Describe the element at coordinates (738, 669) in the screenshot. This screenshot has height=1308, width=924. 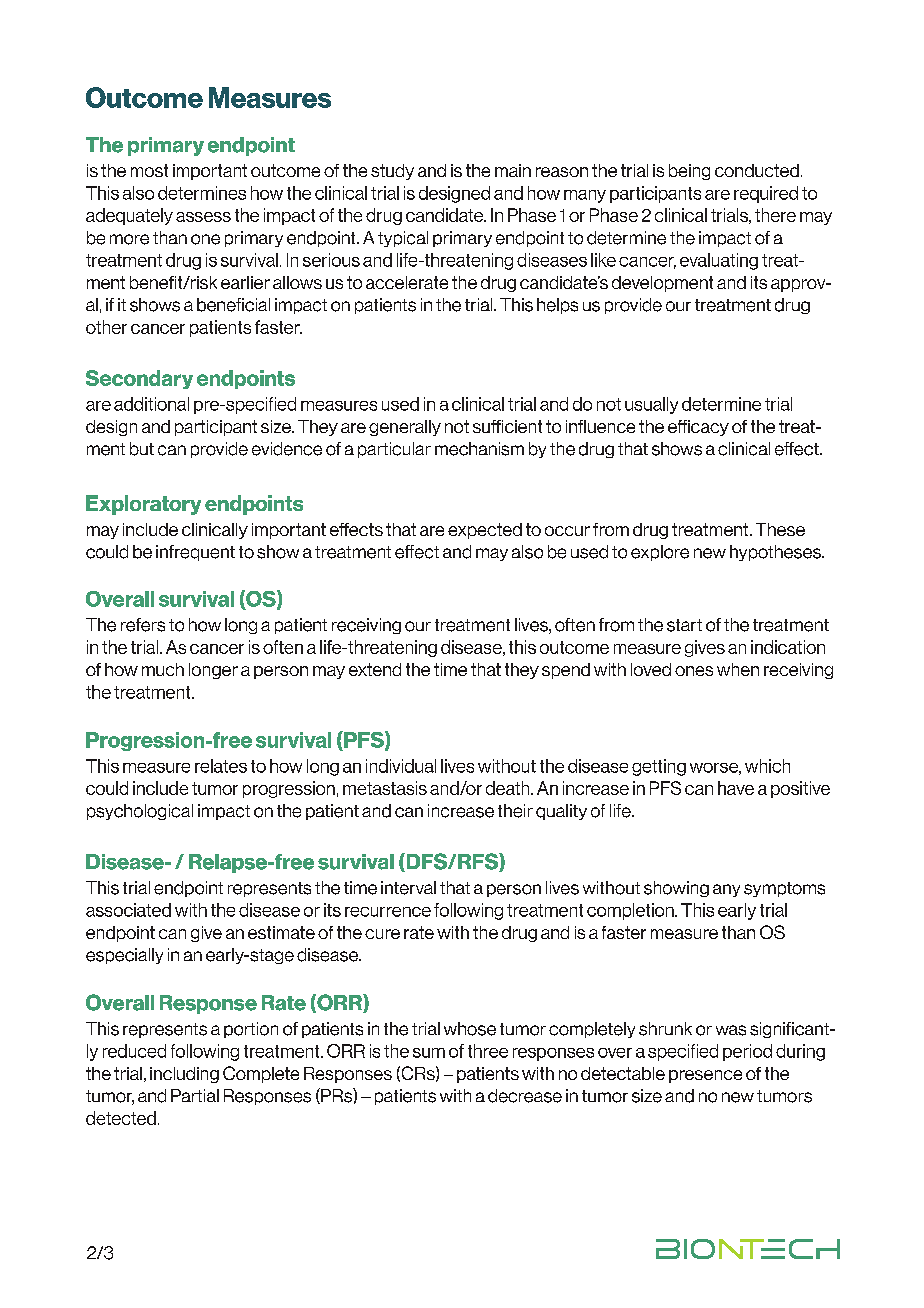
I see `when` at that location.
